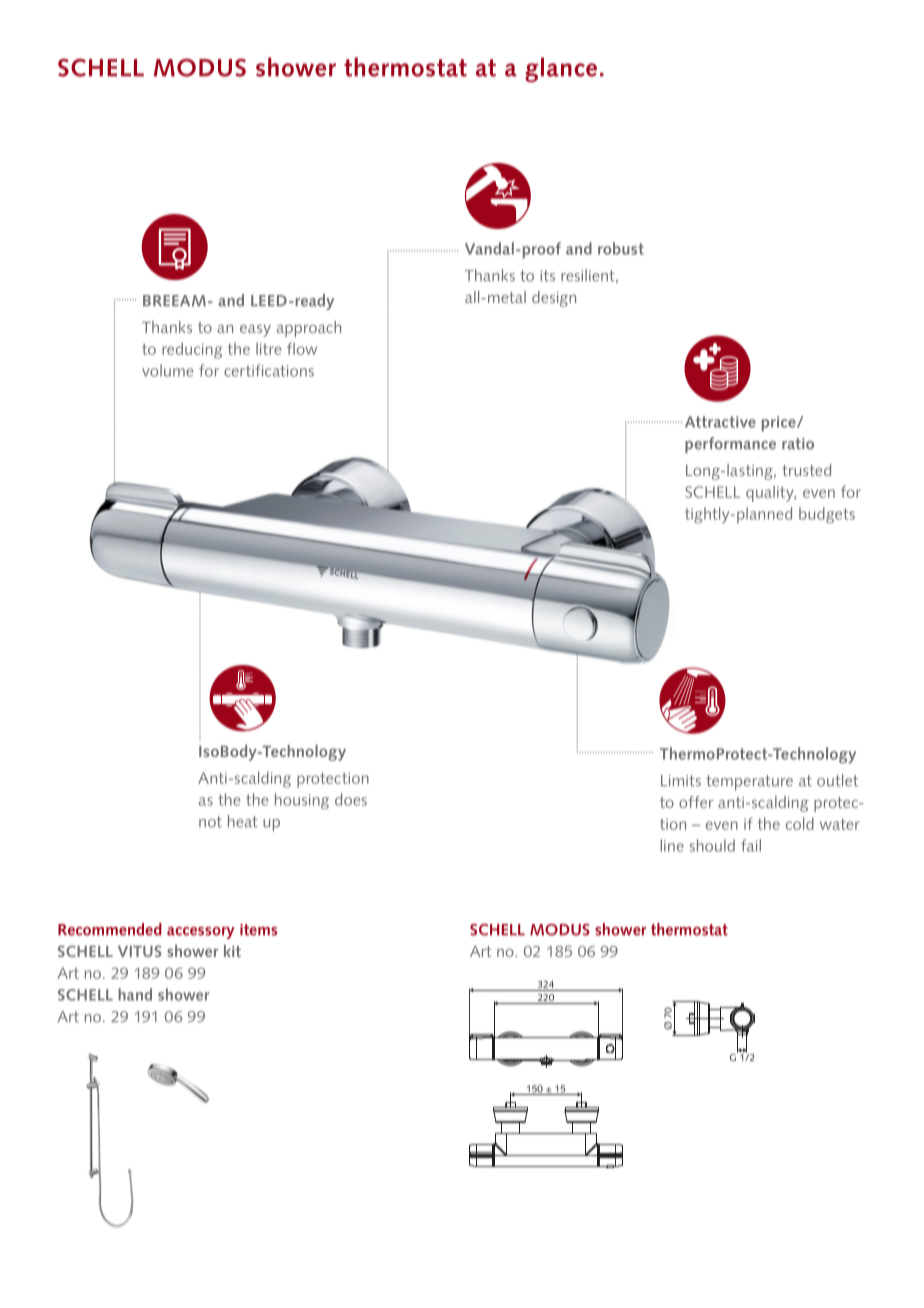  Describe the element at coordinates (720, 422) in the screenshot. I see `Attractive` at that location.
